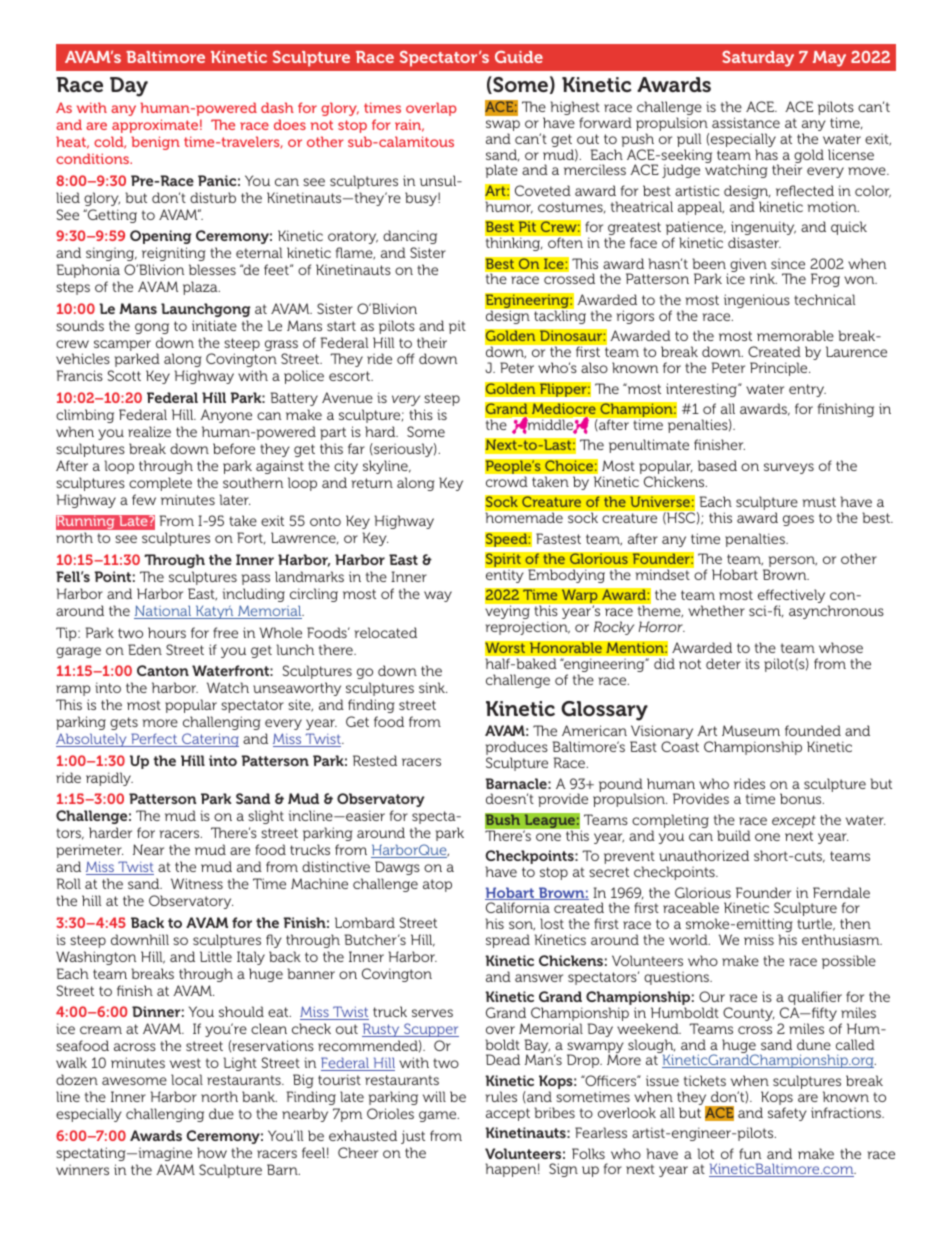 The image size is (952, 1233). I want to click on Witness, so click(197, 883).
